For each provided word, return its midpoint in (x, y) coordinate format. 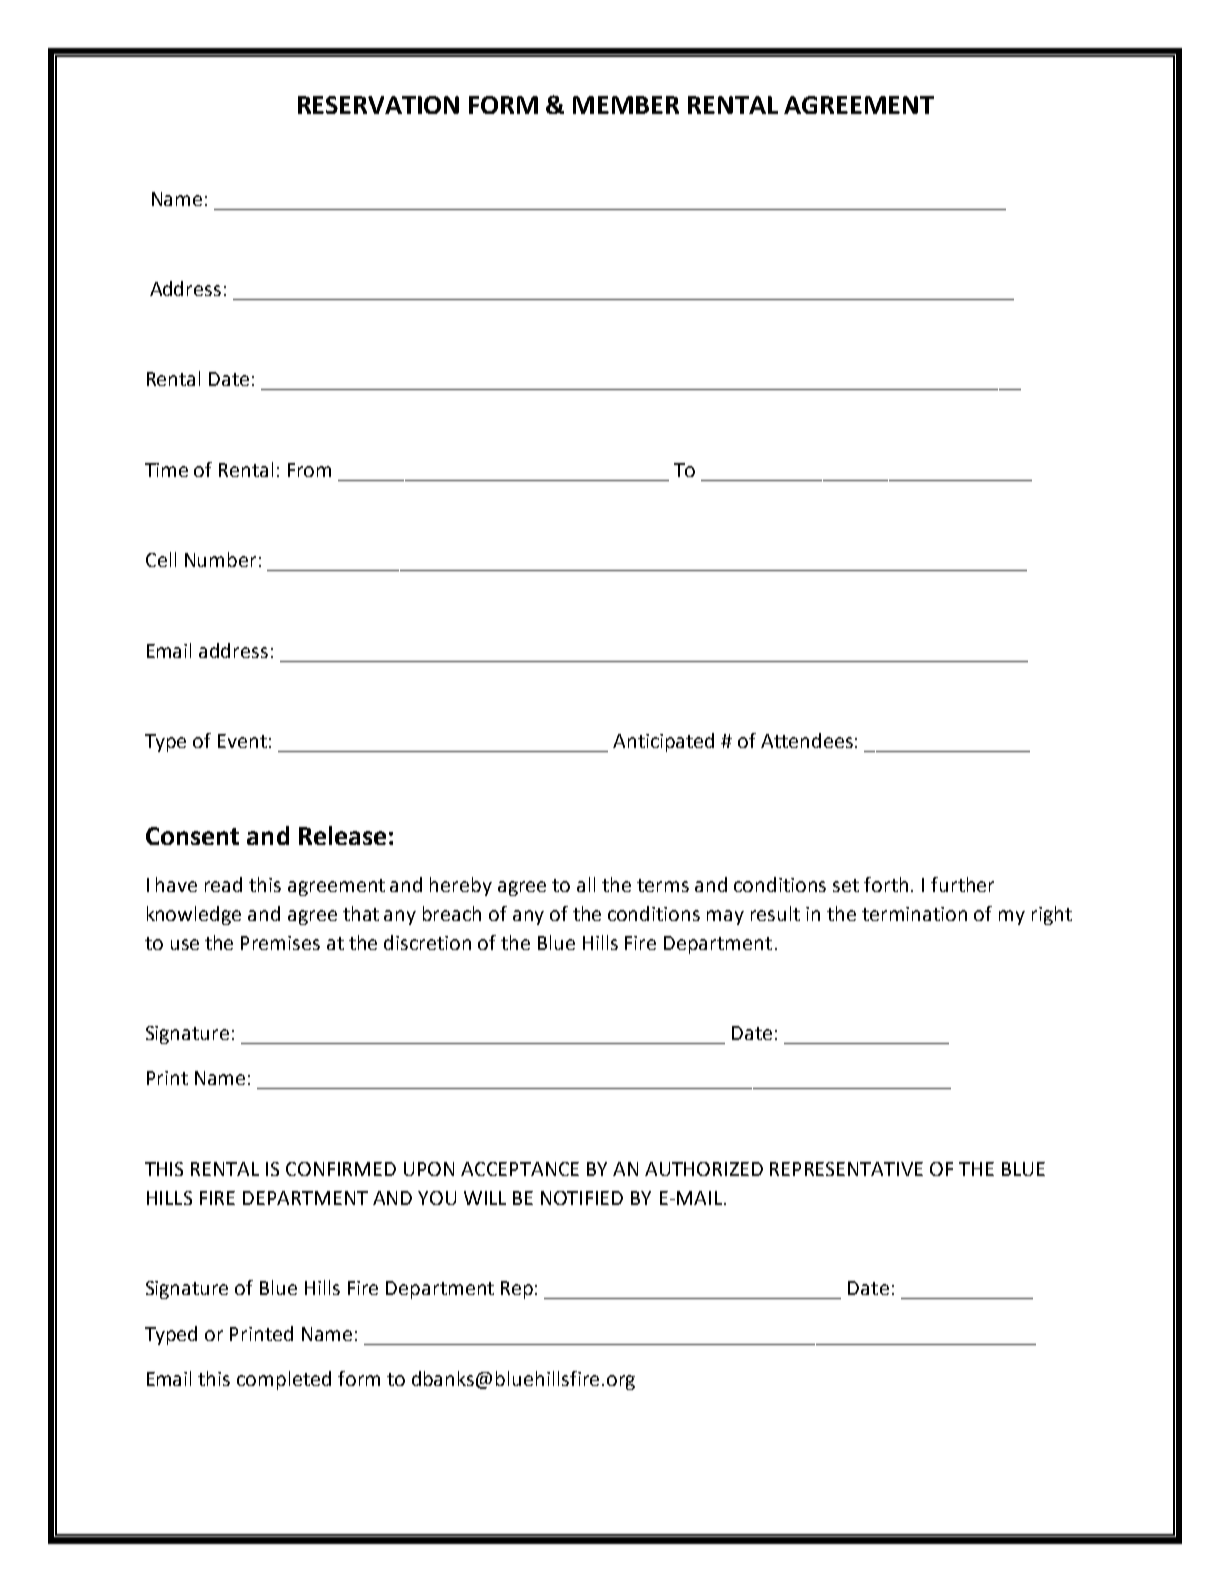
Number (220, 559)
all (586, 884)
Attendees (807, 740)
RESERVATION (378, 105)
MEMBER (626, 105)
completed (284, 1380)
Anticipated (663, 742)
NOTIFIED (582, 1198)
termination (914, 914)
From (309, 470)
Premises (280, 943)
